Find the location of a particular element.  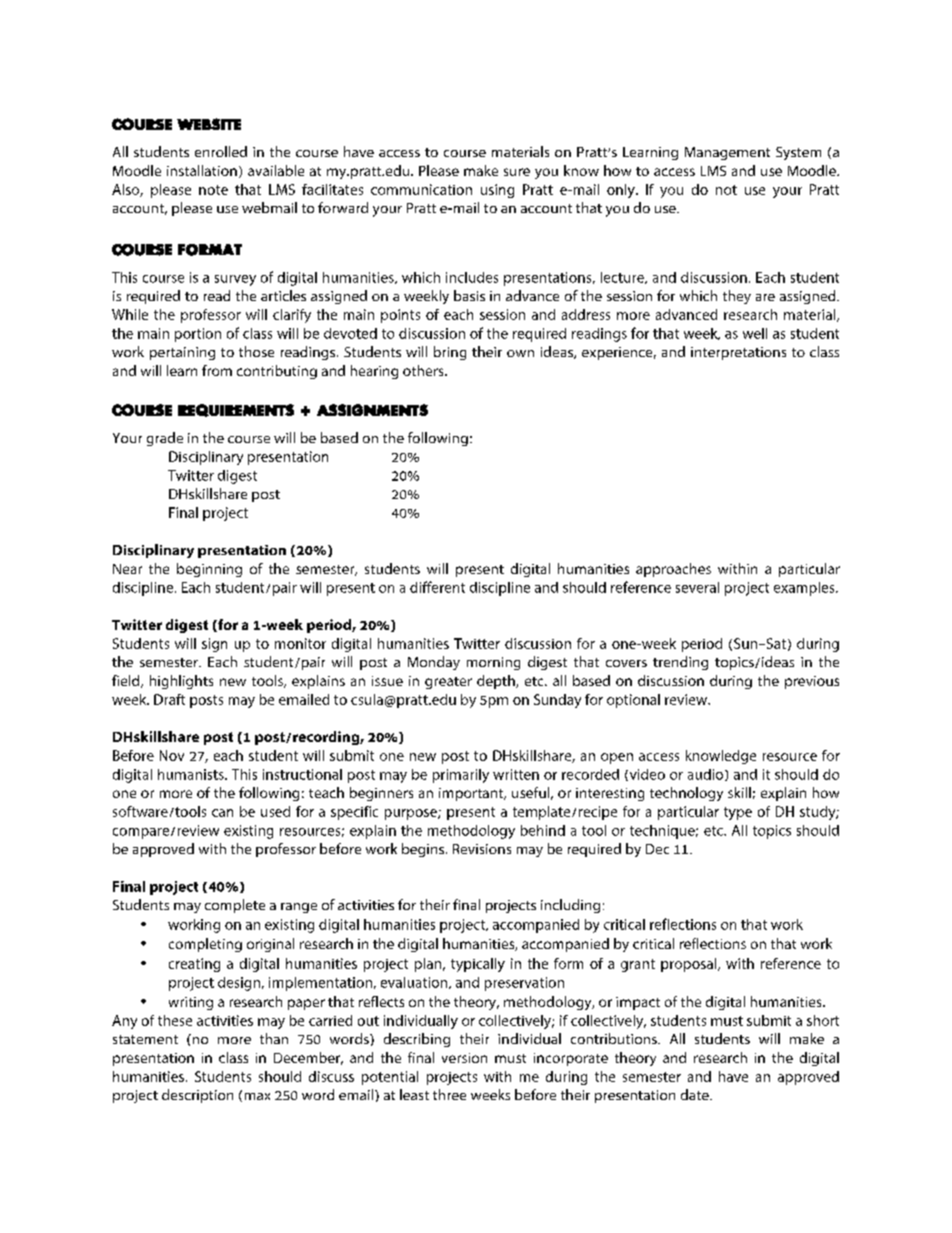

version is located at coordinates (464, 1058).
